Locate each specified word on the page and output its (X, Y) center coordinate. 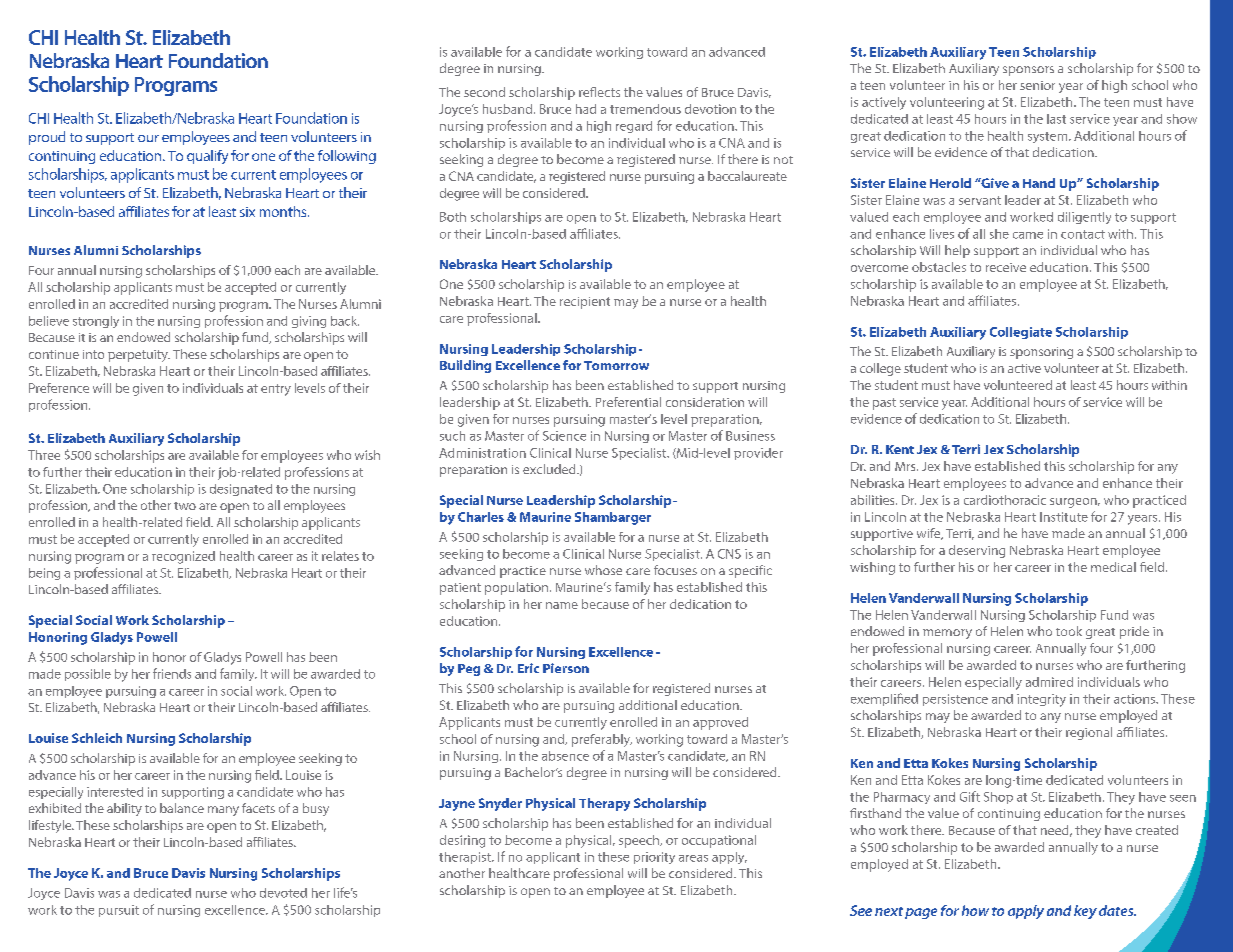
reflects (599, 92)
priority (654, 858)
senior (1037, 85)
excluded (550, 469)
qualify (207, 157)
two (185, 506)
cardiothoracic (1005, 500)
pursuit (119, 911)
